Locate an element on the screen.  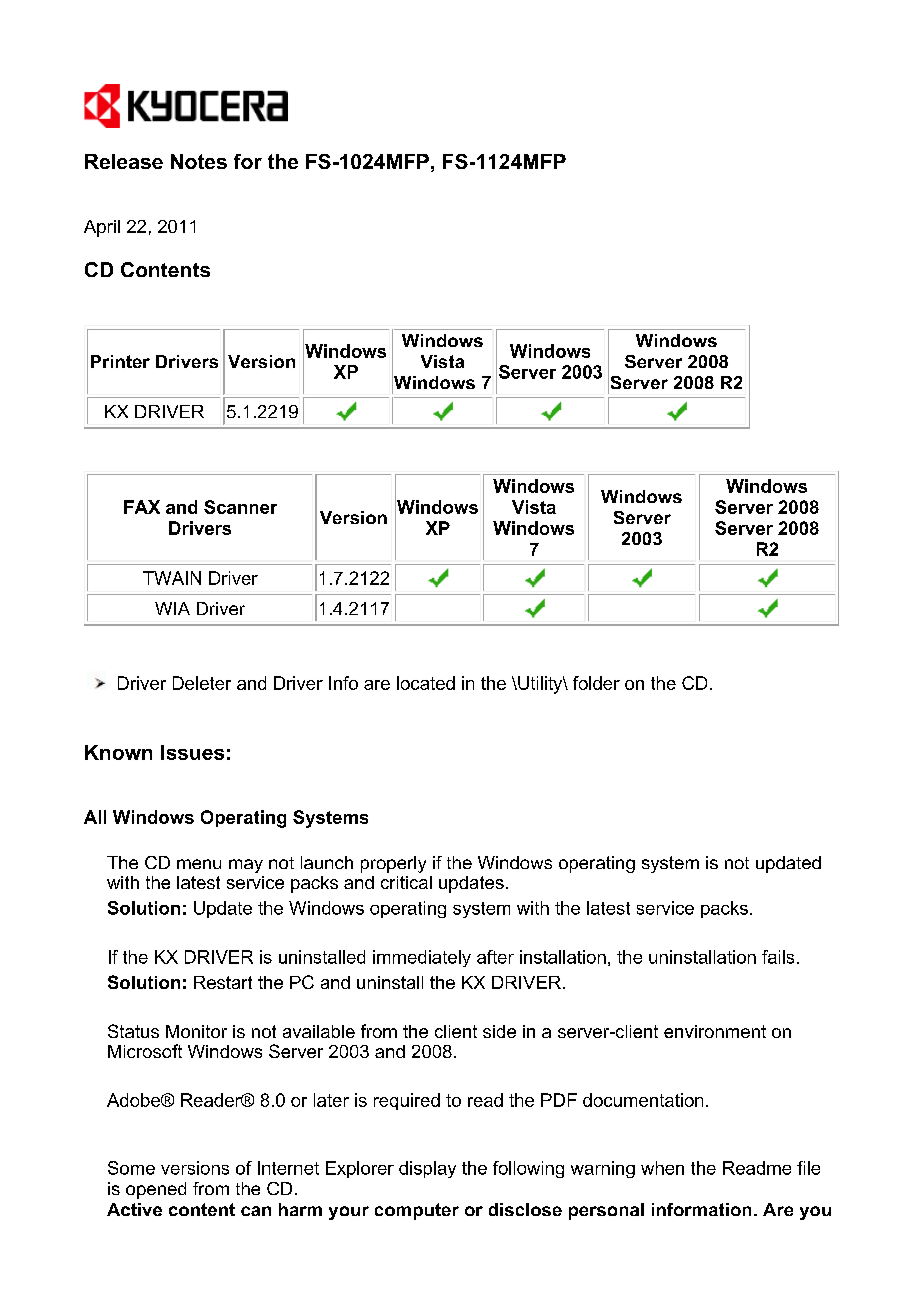
folder is located at coordinates (596, 683).
